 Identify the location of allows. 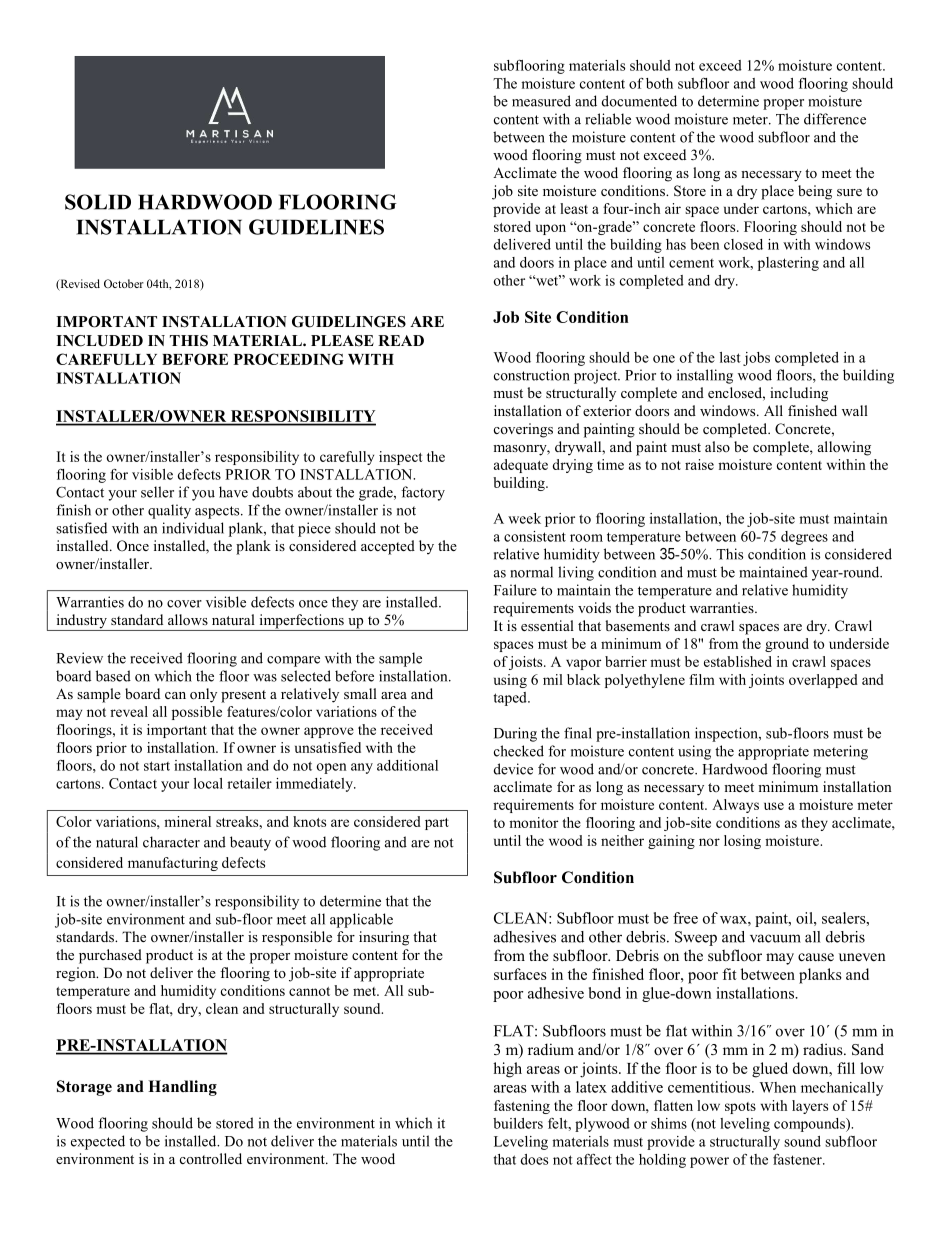
(188, 619).
